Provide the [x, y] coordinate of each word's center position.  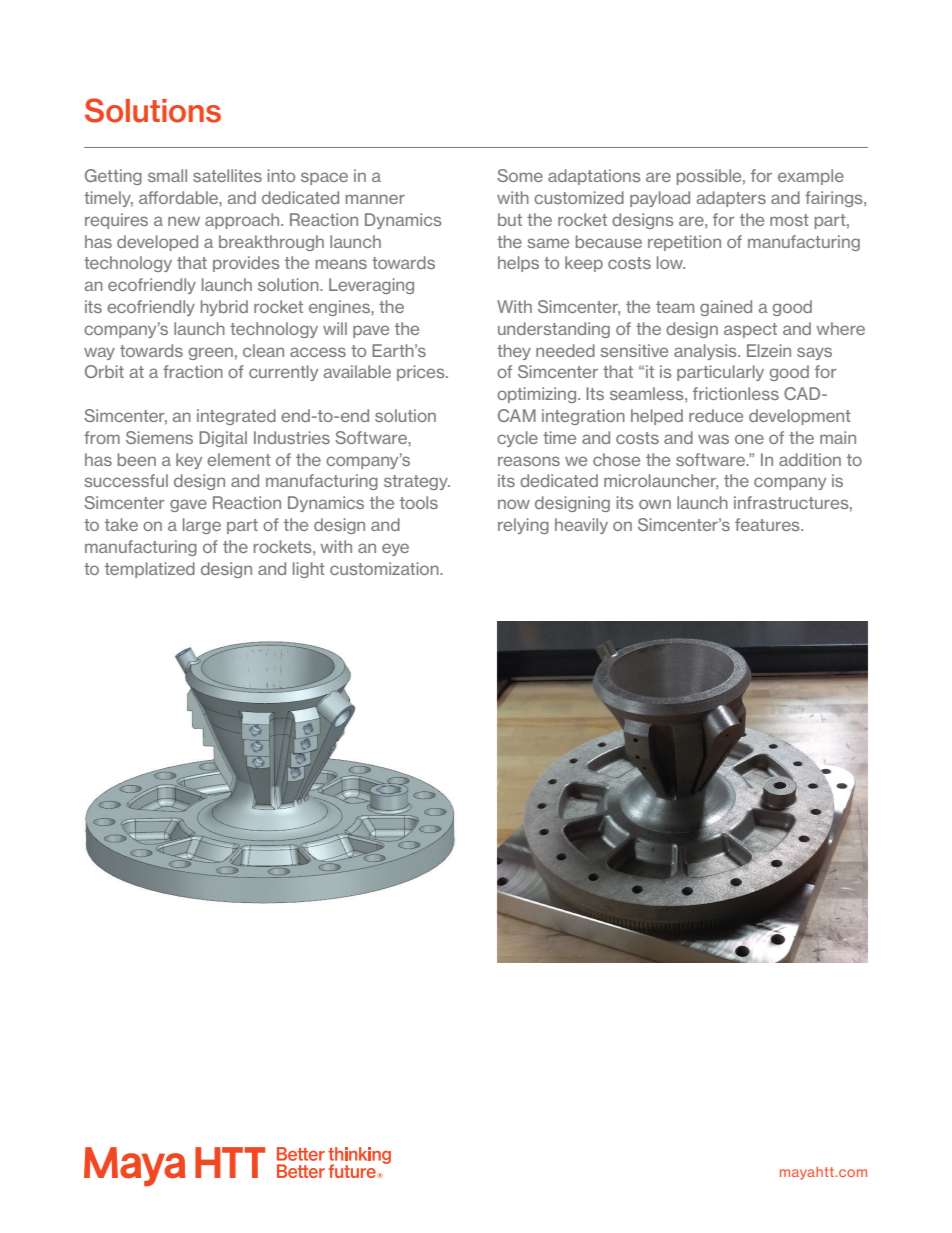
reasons [529, 461]
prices [422, 373]
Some [520, 175]
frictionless [736, 393]
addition [810, 459]
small [167, 175]
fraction [193, 371]
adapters [731, 199]
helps [518, 264]
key [189, 461]
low [671, 262]
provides [246, 264]
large [202, 526]
